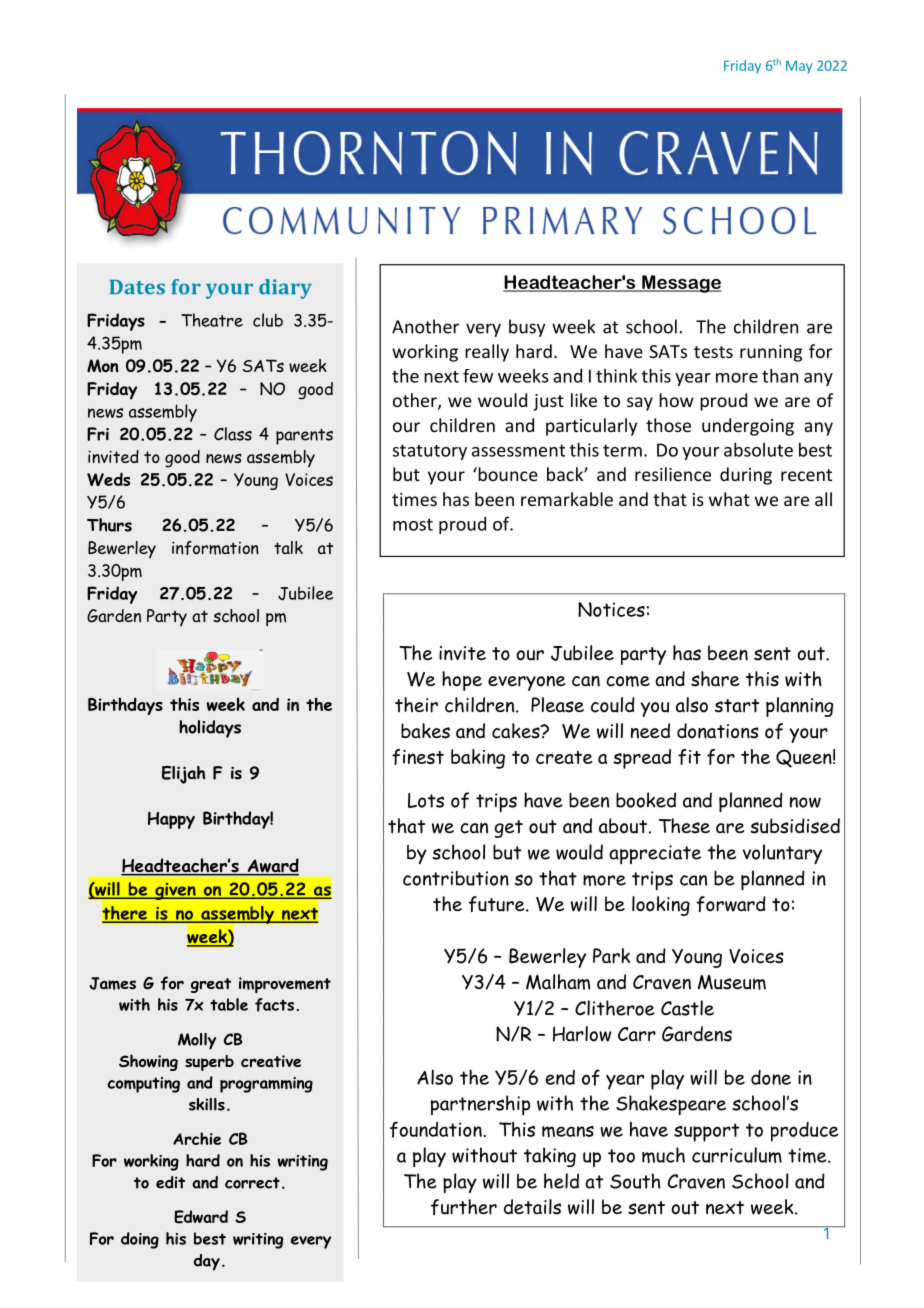 The height and width of the screenshot is (1308, 924). Describe the element at coordinates (527, 328) in the screenshot. I see `busy` at that location.
